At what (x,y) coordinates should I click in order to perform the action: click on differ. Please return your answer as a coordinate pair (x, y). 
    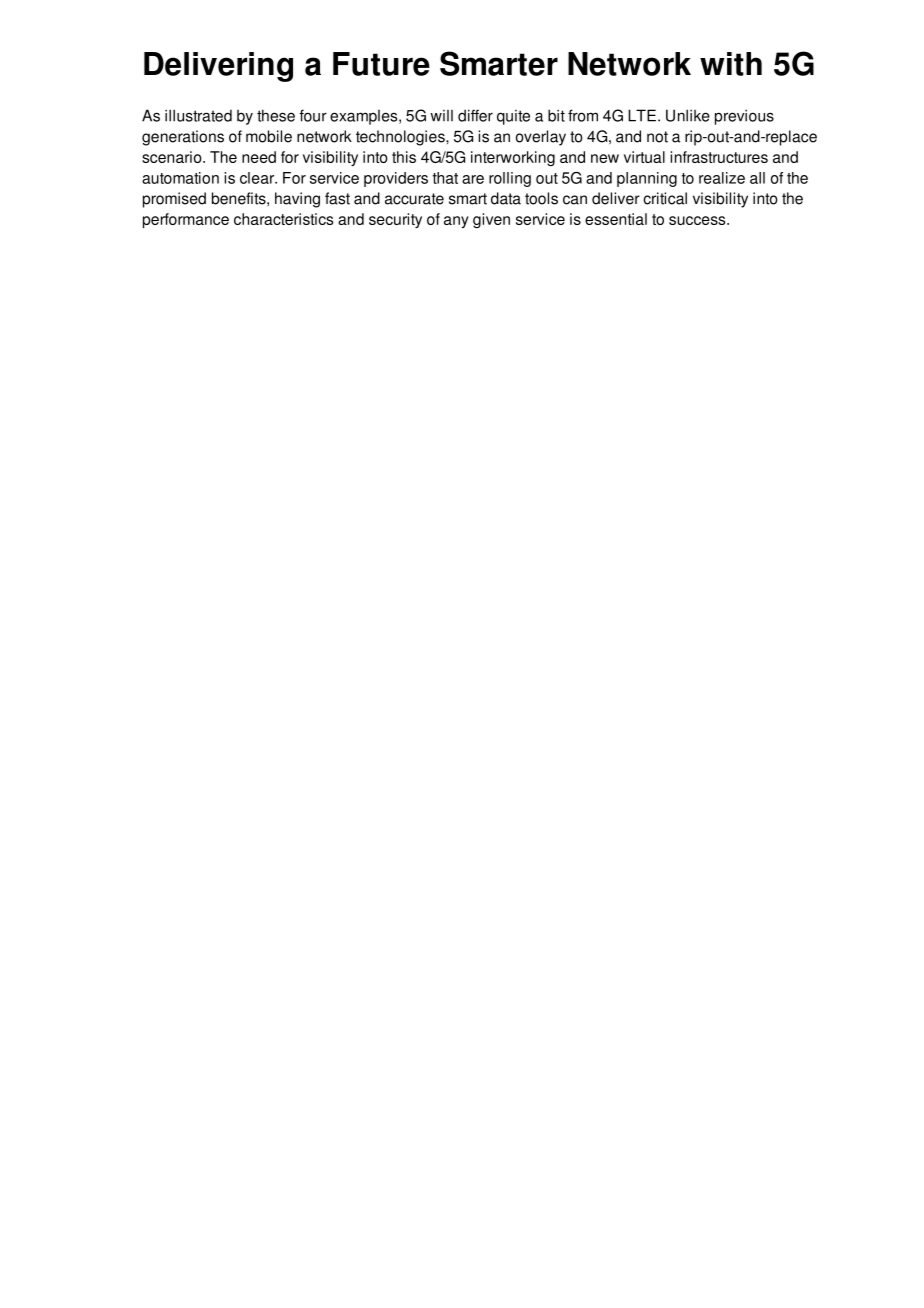
    Looking at the image, I should click on (475, 115).
